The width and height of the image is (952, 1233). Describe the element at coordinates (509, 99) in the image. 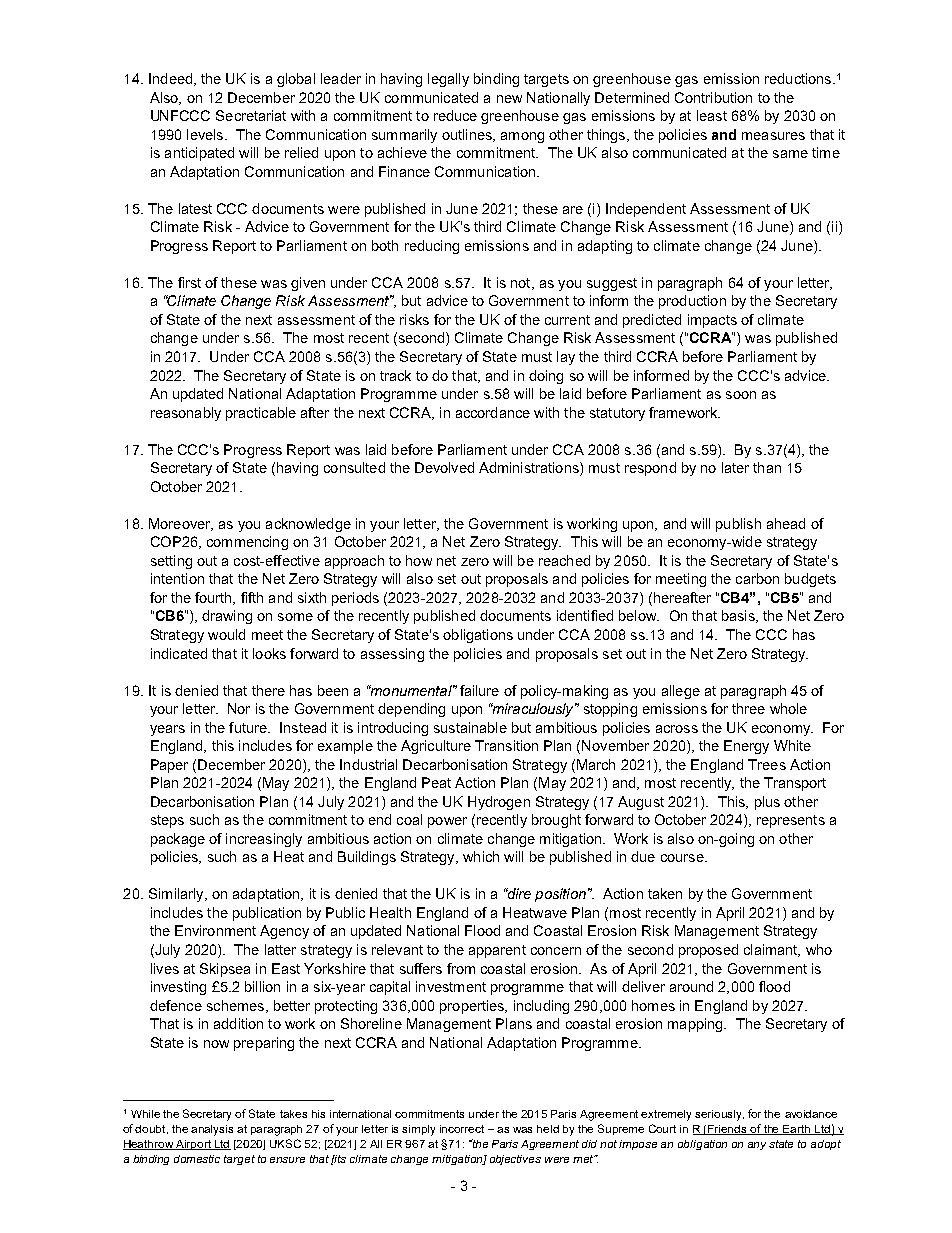

I see `new` at that location.
